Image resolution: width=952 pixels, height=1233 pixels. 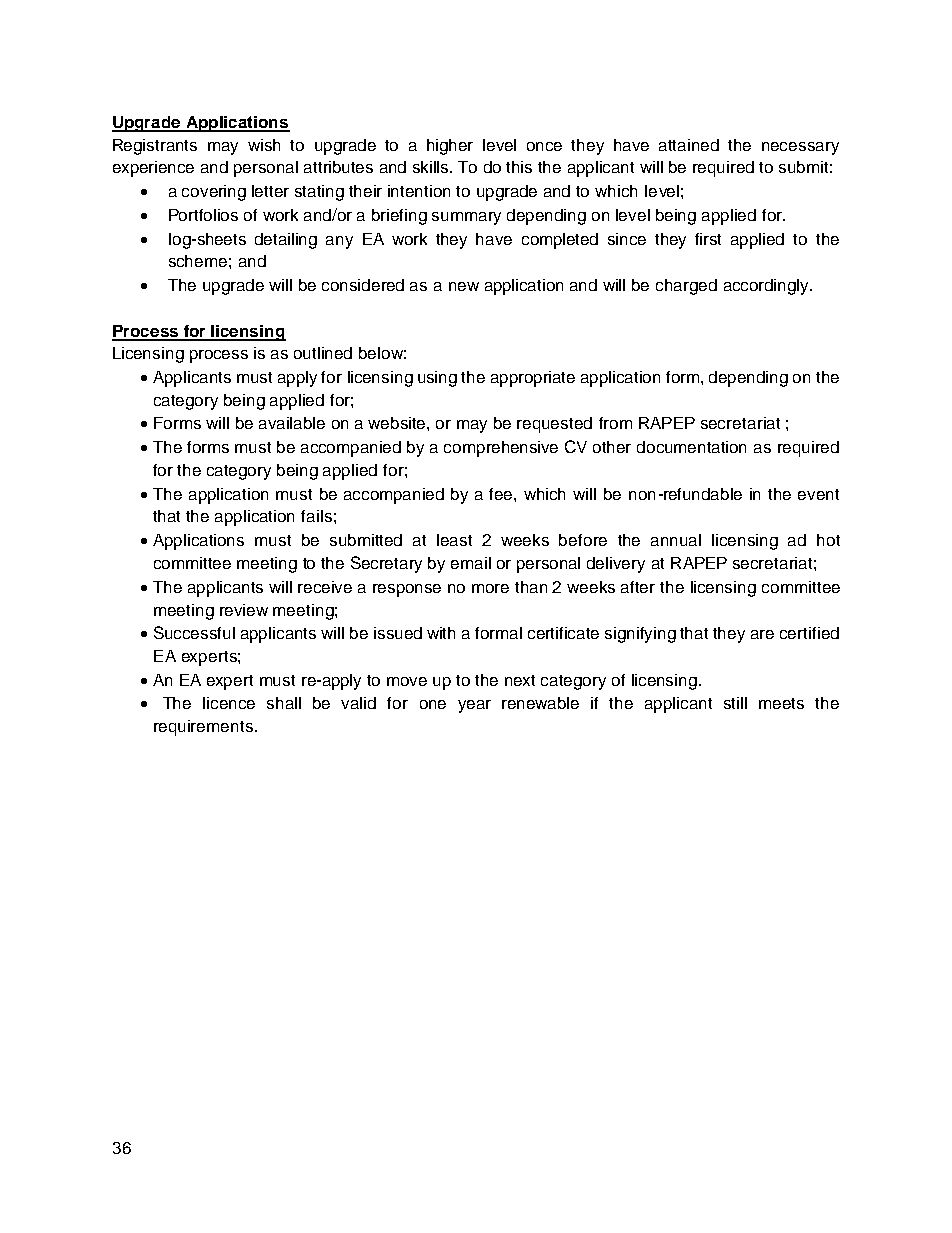 What do you see at coordinates (735, 703) in the page?
I see `still` at bounding box center [735, 703].
